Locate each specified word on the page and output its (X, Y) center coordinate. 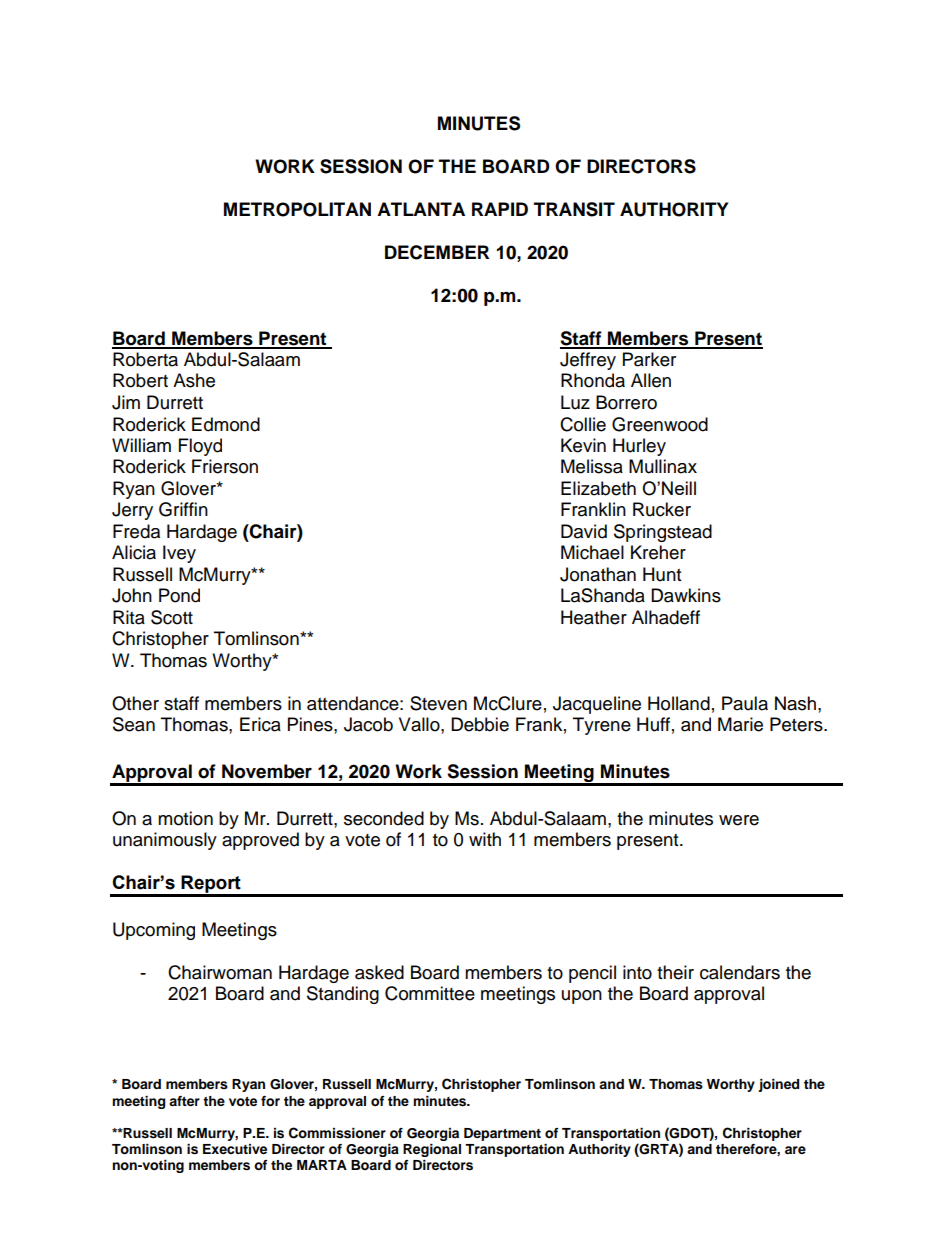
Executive (235, 1149)
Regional (432, 1150)
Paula (745, 703)
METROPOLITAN (297, 209)
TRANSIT (574, 209)
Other (135, 703)
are (795, 1150)
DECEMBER (437, 252)
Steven (438, 703)
